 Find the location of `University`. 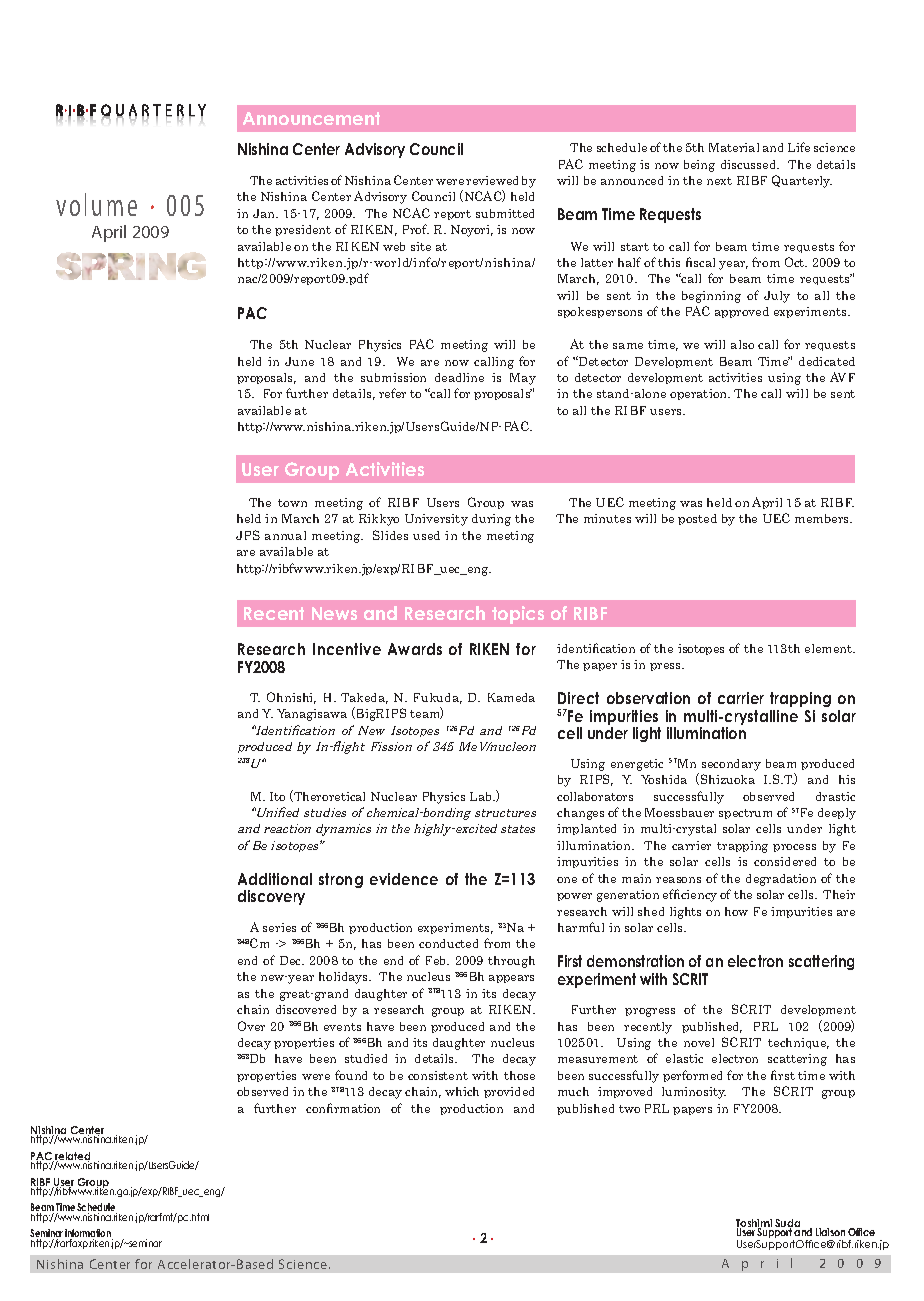

University is located at coordinates (436, 520).
